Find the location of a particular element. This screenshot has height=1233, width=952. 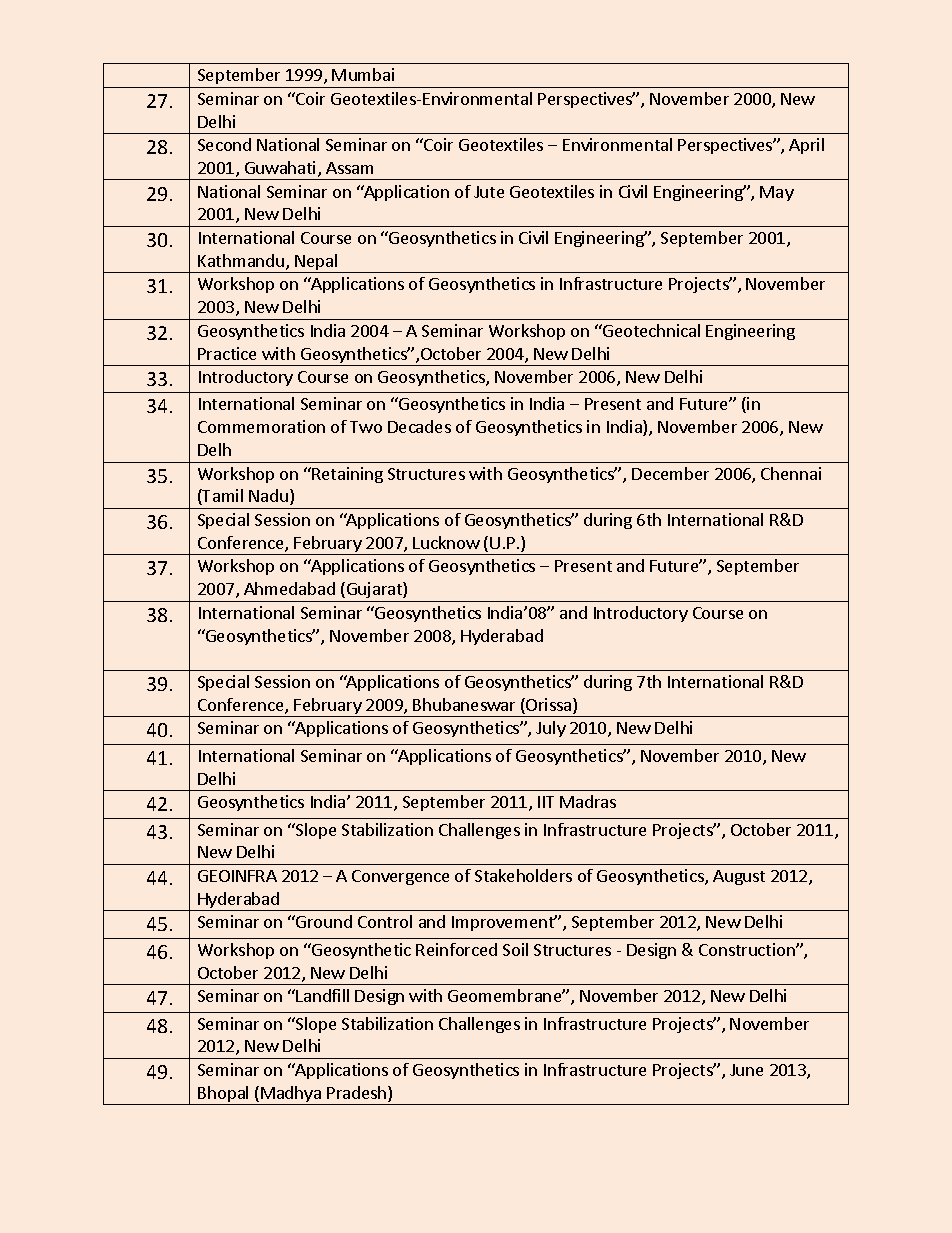

Lucknow is located at coordinates (446, 542).
